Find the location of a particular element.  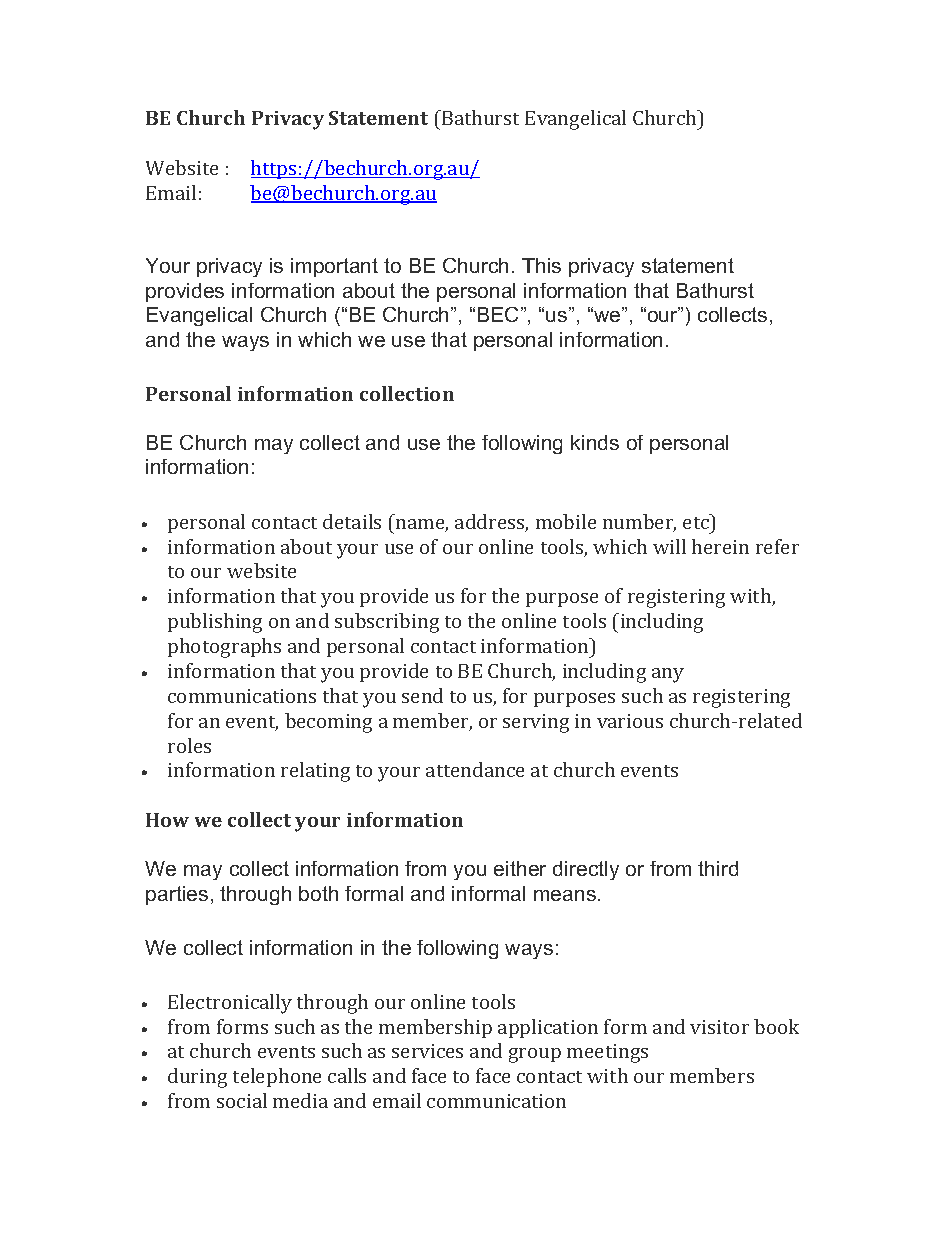

third is located at coordinates (718, 868).
